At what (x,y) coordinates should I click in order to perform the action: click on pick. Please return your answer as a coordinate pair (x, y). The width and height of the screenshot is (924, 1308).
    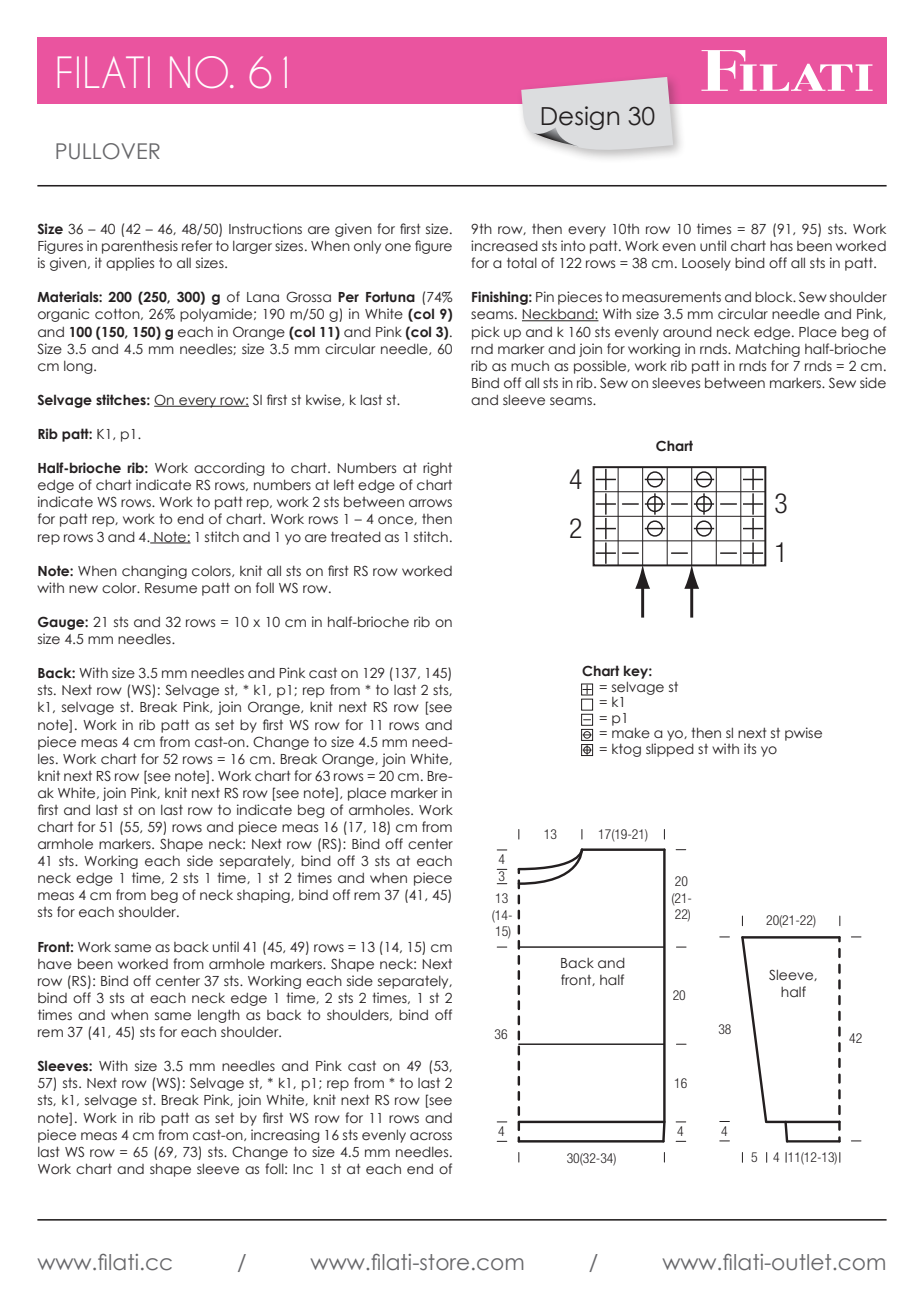
    Looking at the image, I should click on (486, 333).
